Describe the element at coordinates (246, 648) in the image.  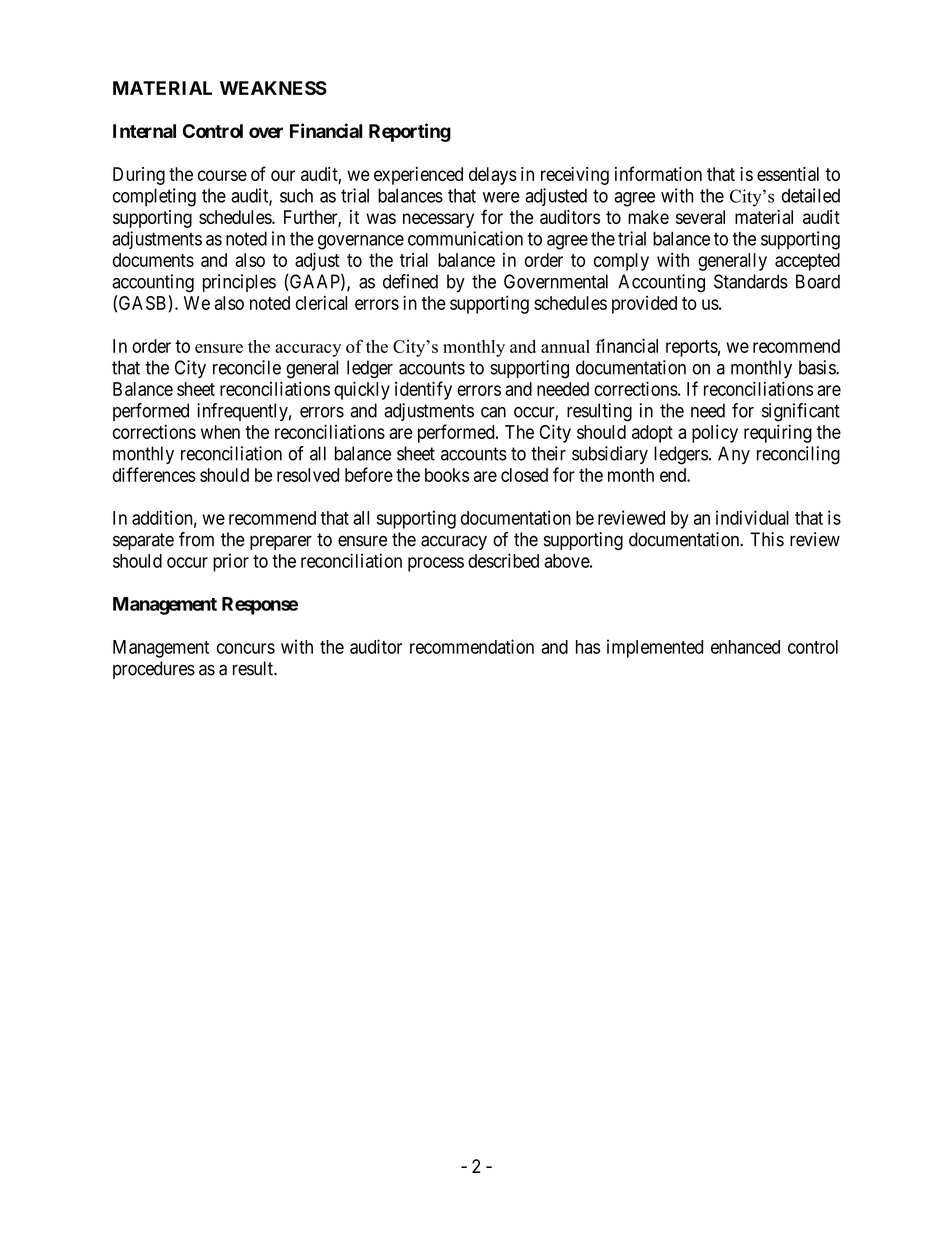
I see `concurs` at that location.
